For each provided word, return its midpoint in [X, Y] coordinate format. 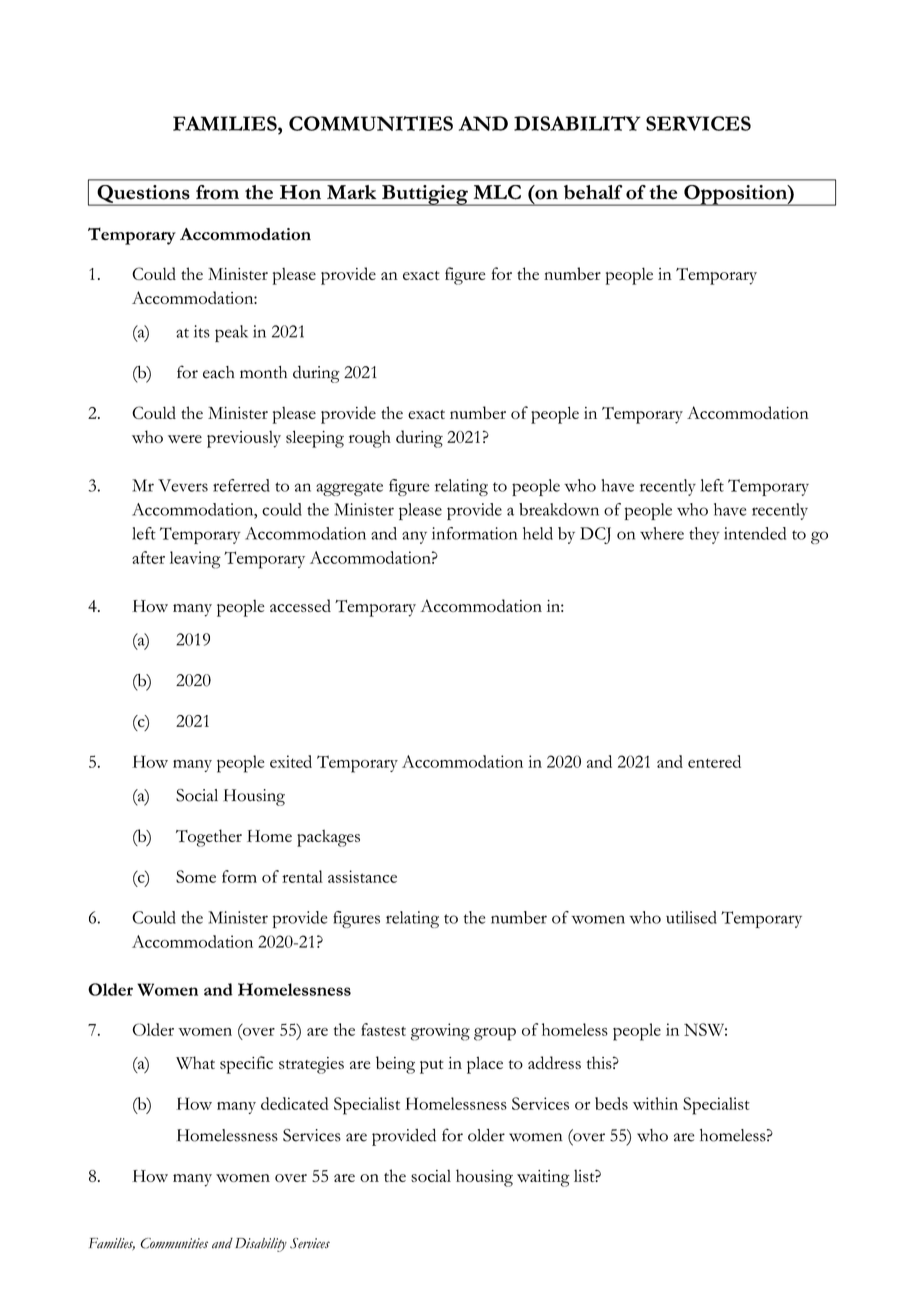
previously [244, 439]
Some [196, 876]
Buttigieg [425, 195]
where [662, 533]
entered [714, 761]
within [655, 1103]
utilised [691, 917]
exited [291, 761]
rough [370, 439]
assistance [362, 876]
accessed [300, 605]
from [217, 192]
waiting [543, 1178]
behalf [593, 192]
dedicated [295, 1103]
